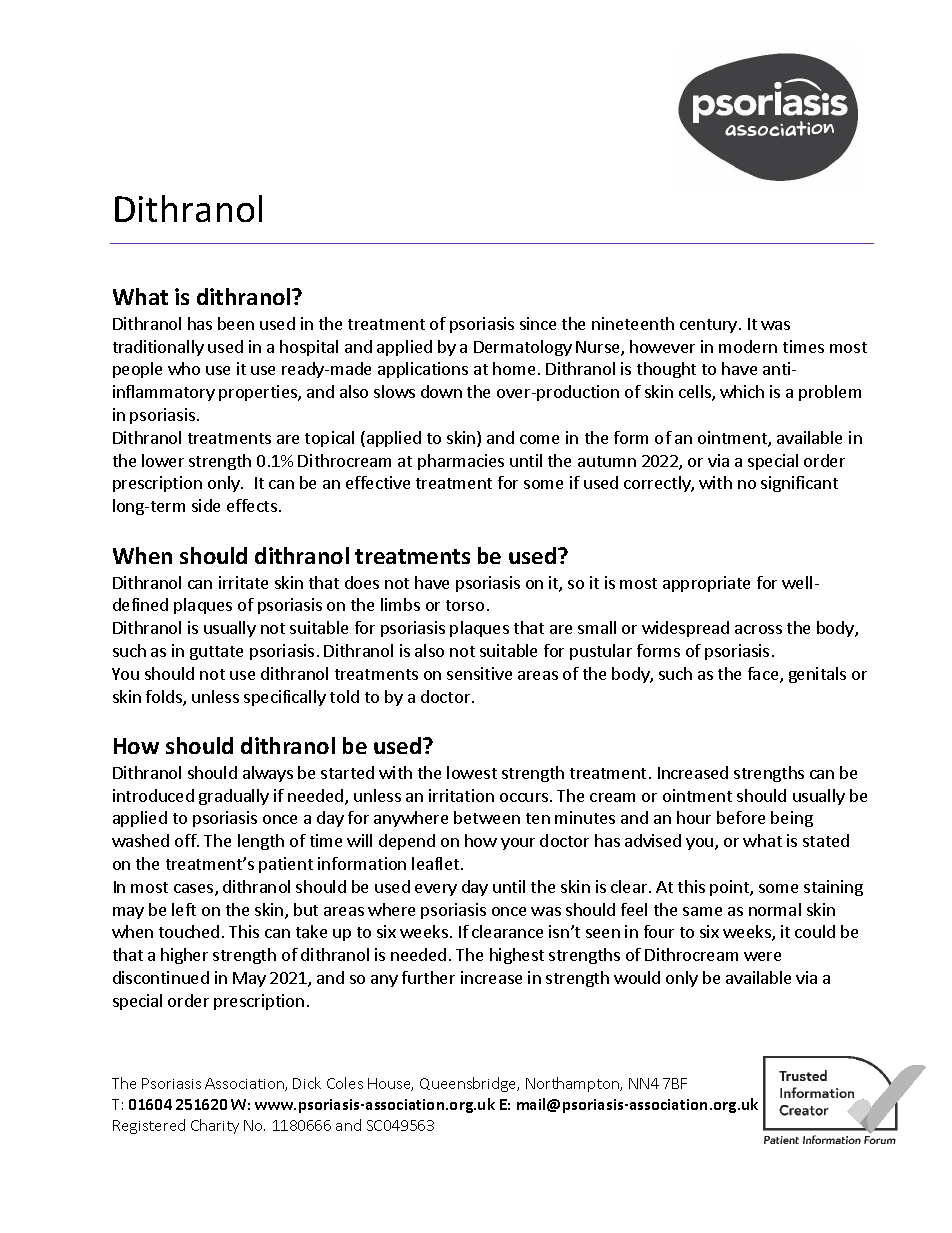 Image resolution: width=952 pixels, height=1233 pixels. What do you see at coordinates (748, 346) in the document?
I see `modern` at bounding box center [748, 346].
